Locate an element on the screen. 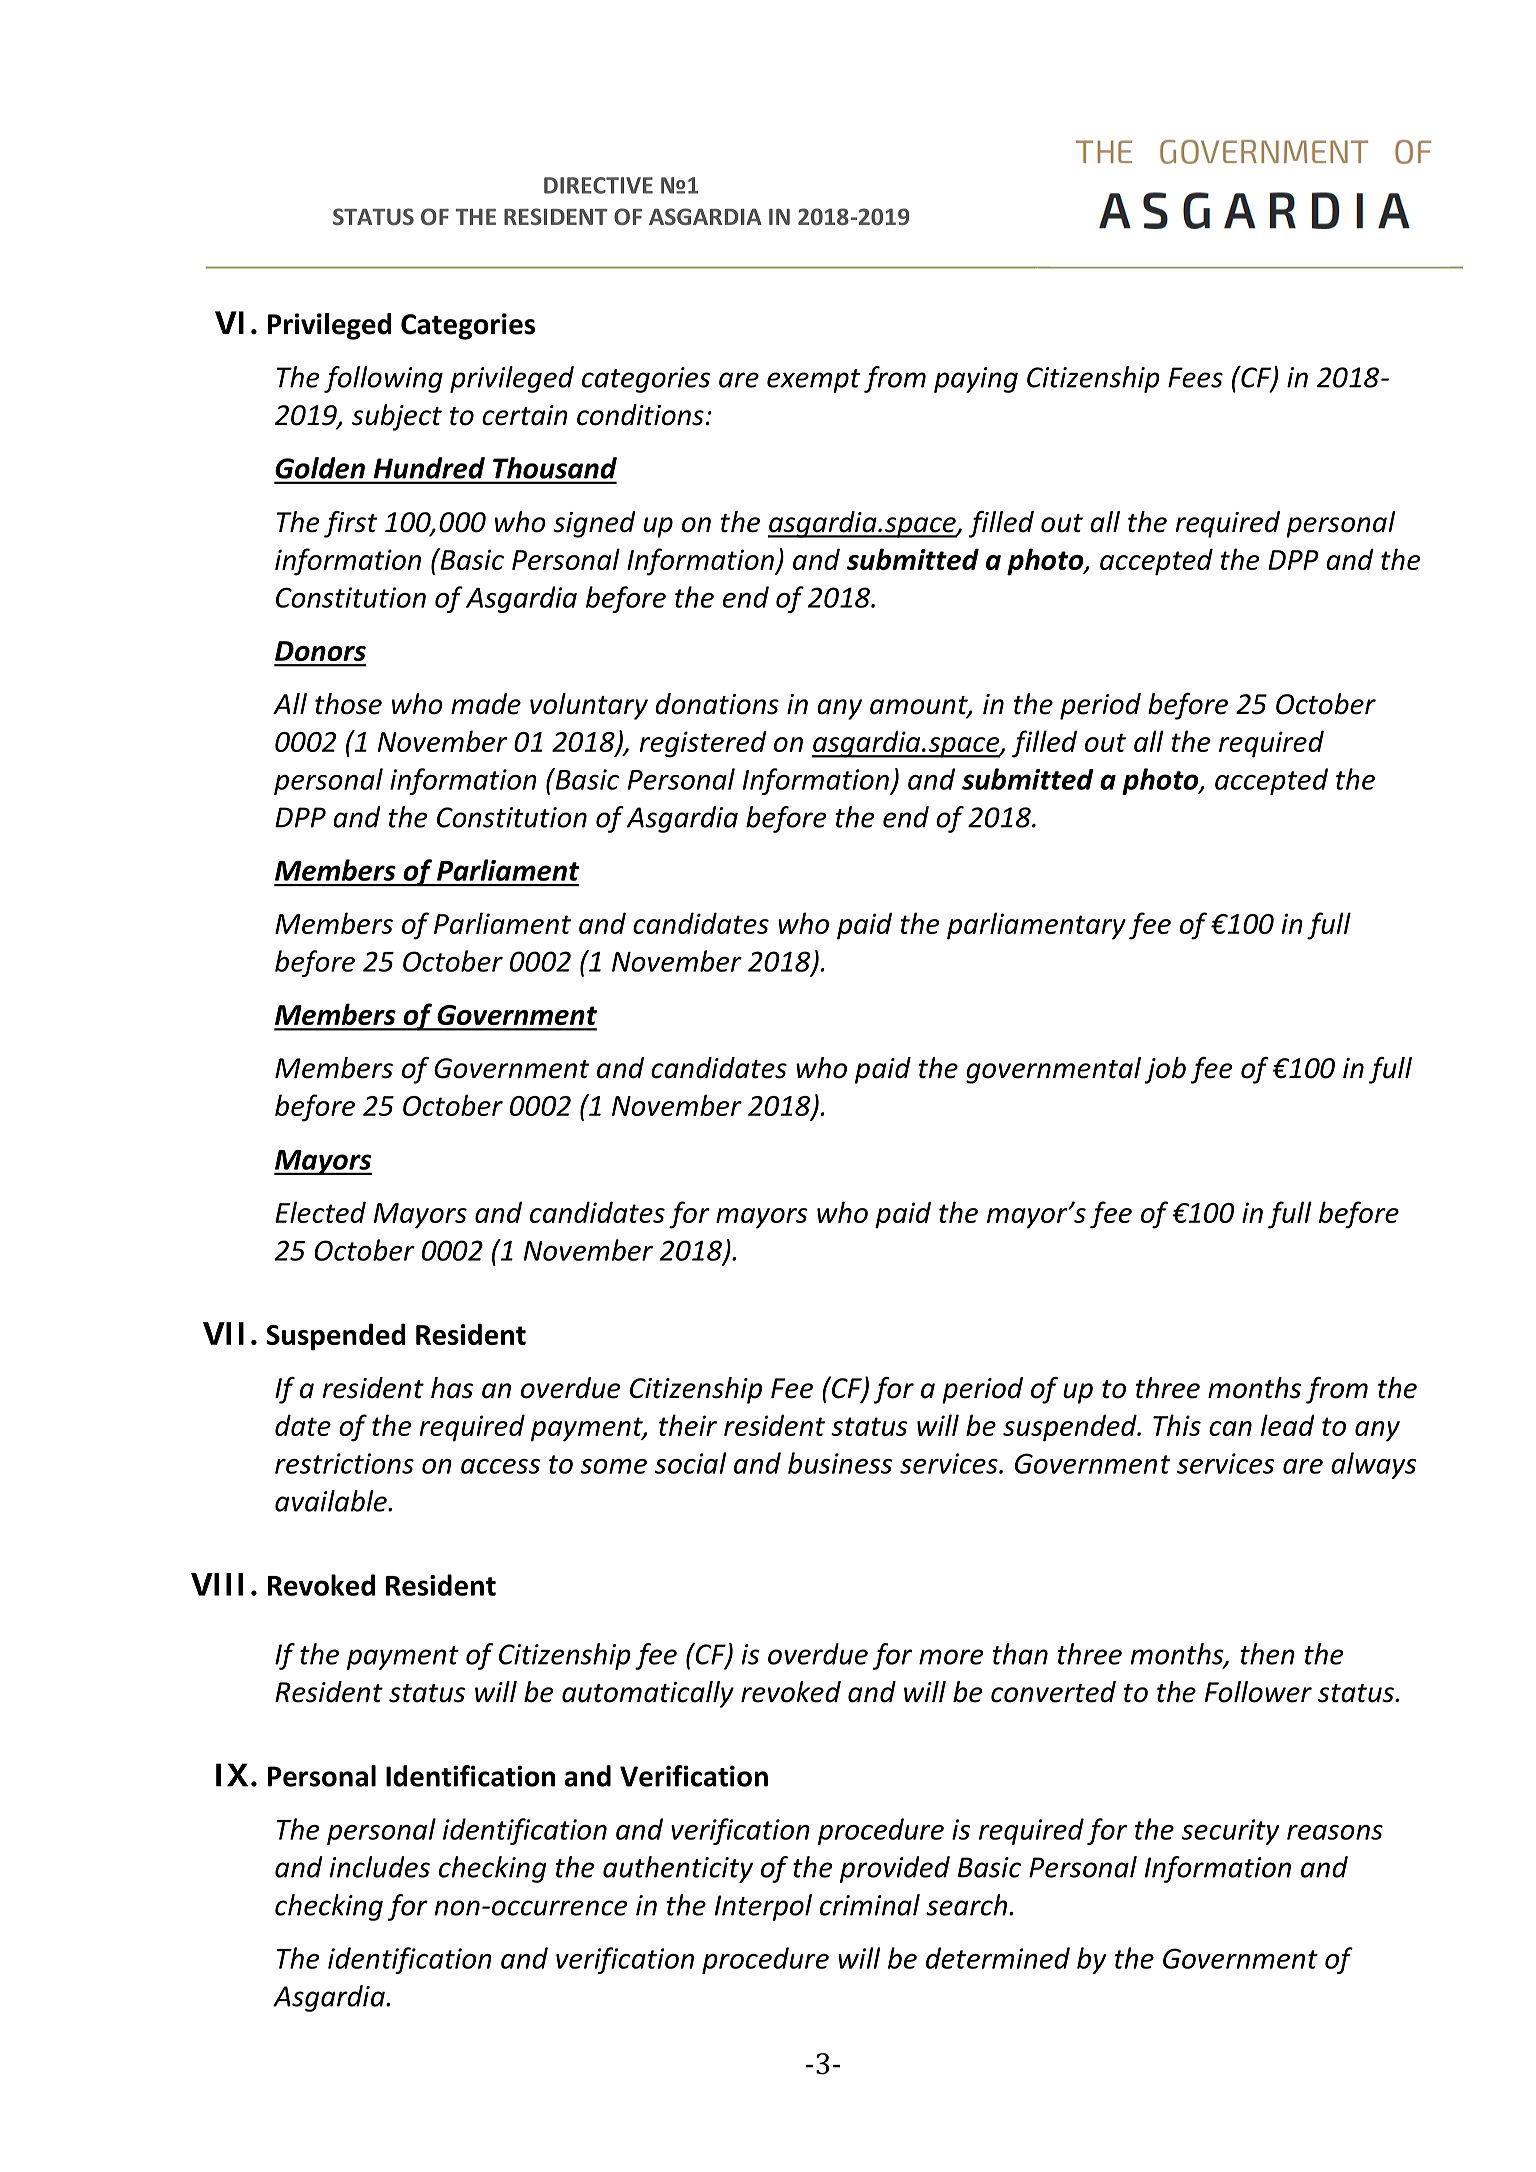 This screenshot has width=1536, height=2172. following is located at coordinates (383, 379).
